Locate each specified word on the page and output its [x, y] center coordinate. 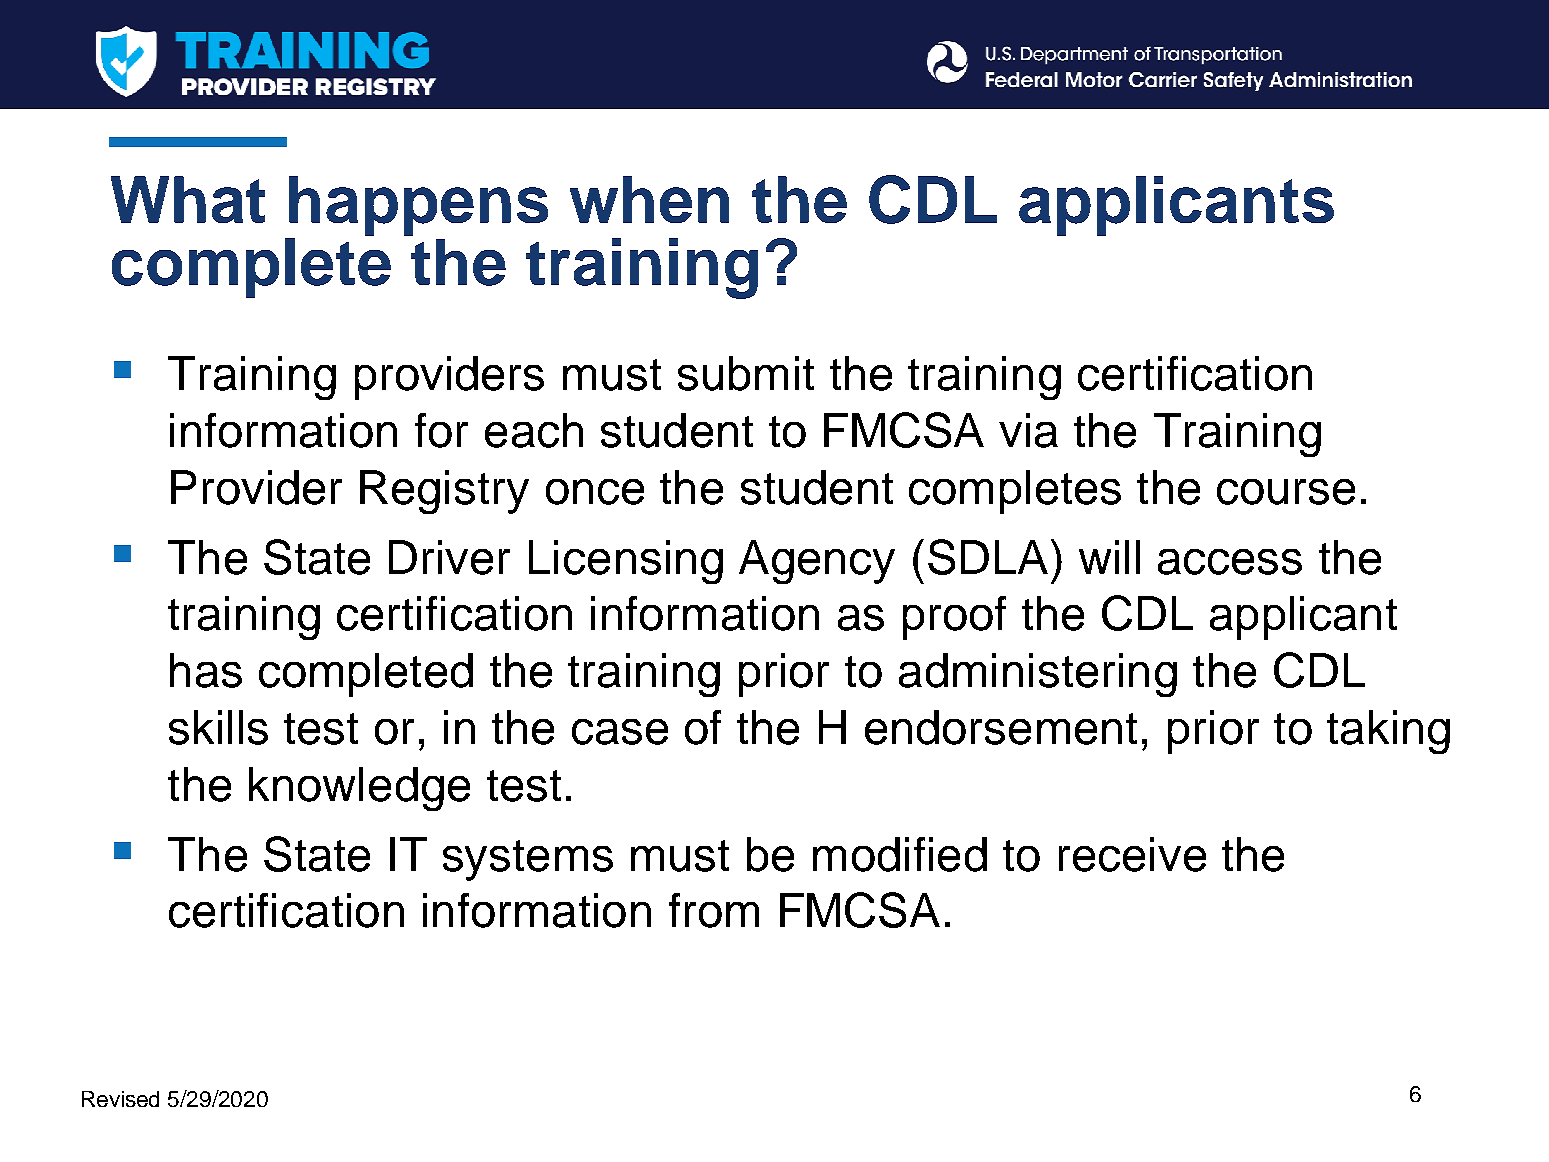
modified [900, 854]
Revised [120, 1099]
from [714, 910]
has [206, 670]
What [188, 199]
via [1028, 430]
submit [746, 373]
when [649, 199]
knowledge [359, 789]
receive [1132, 854]
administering [1038, 675]
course [1286, 492]
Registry [444, 492]
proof [954, 618]
